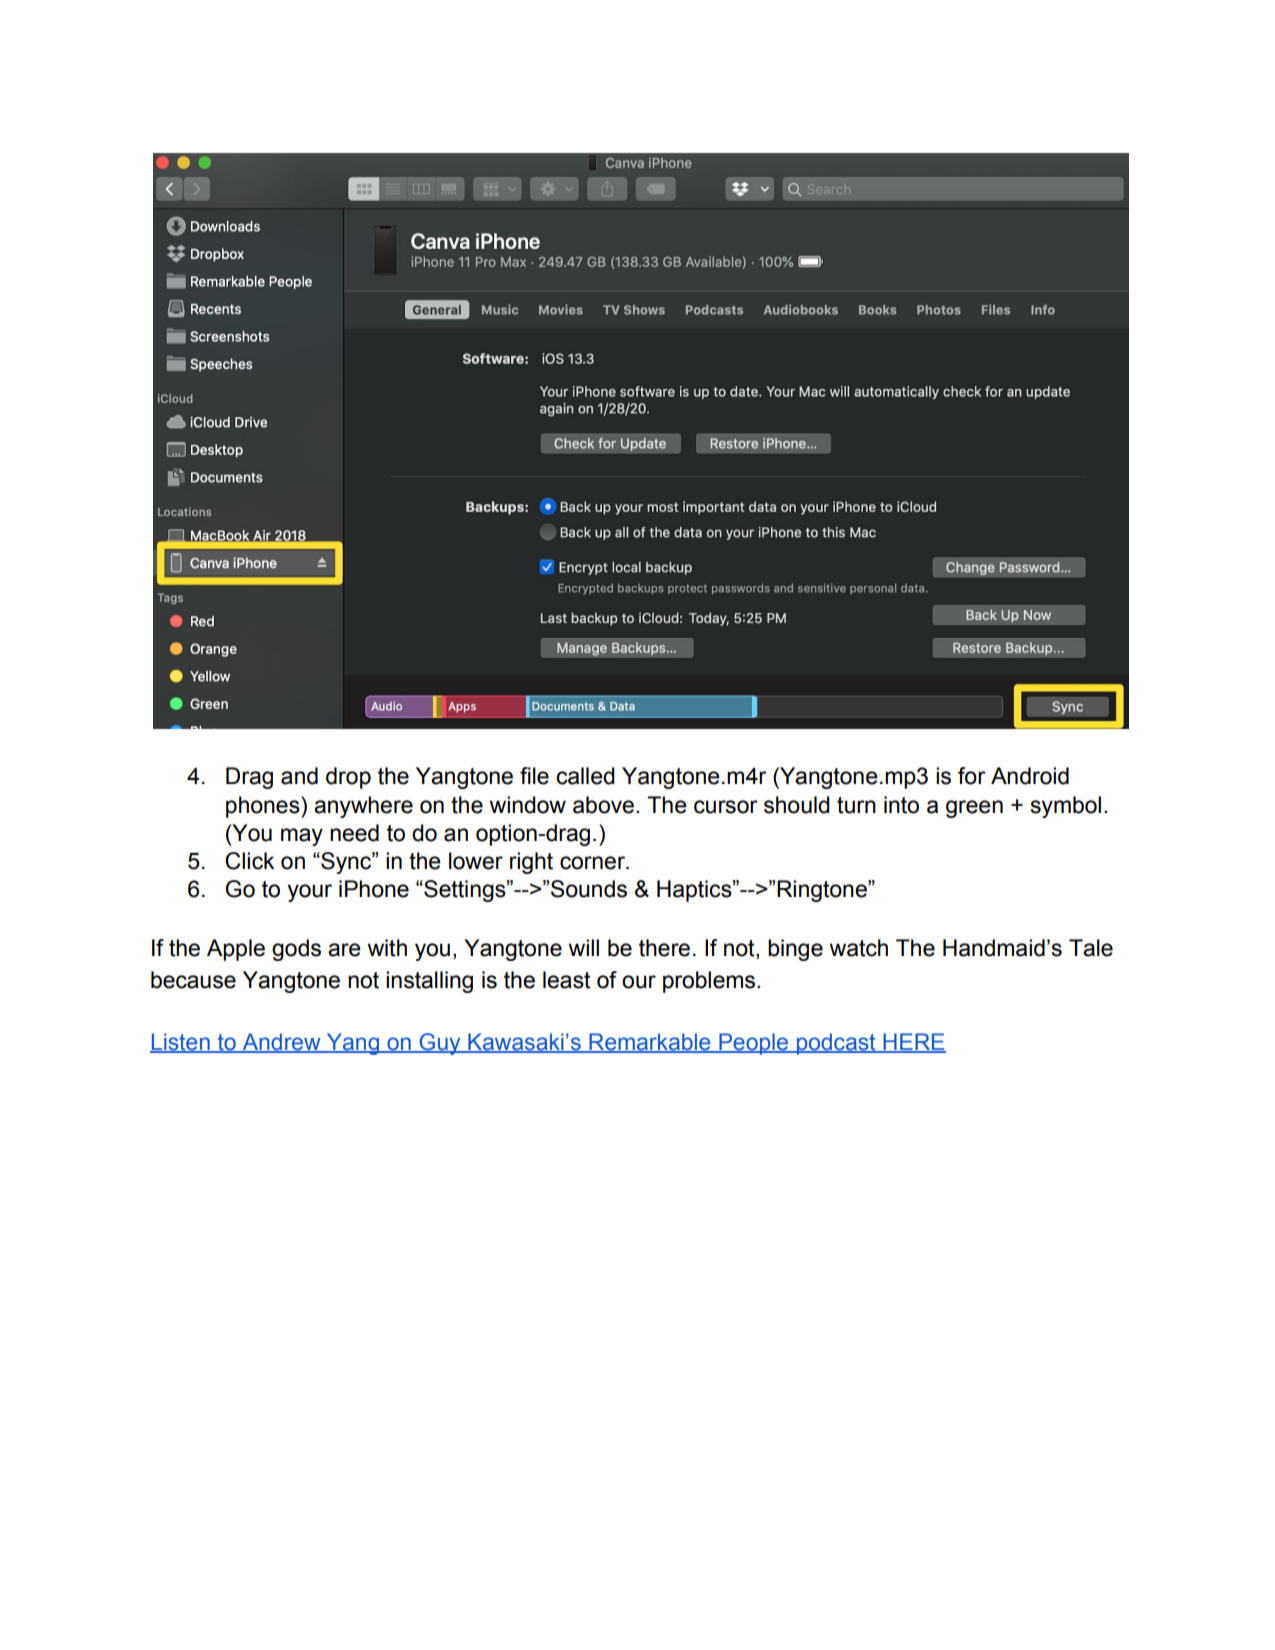 The width and height of the page is (1275, 1650). I want to click on Remarkable, so click(650, 1043).
